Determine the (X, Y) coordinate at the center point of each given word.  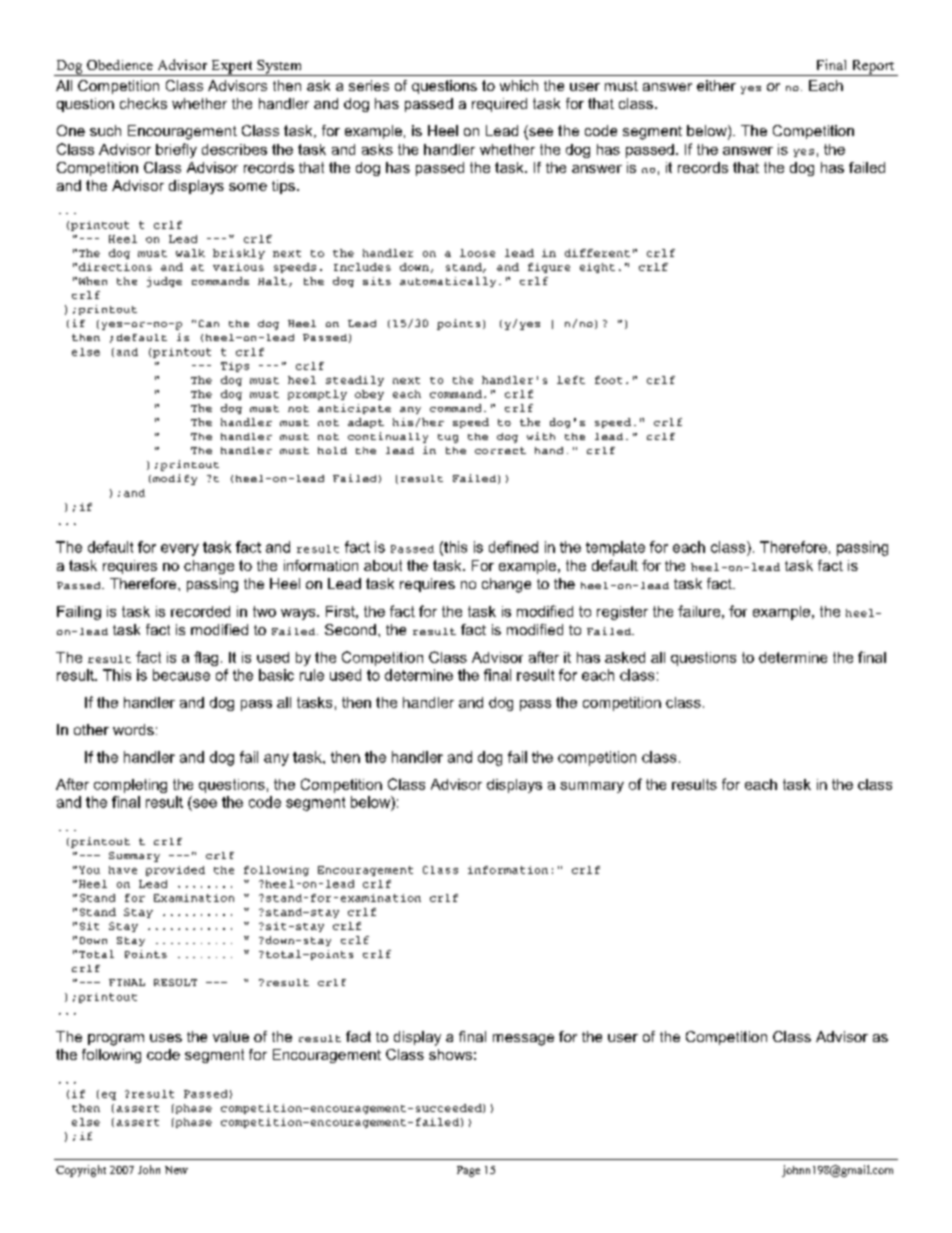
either (716, 85)
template (615, 548)
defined (513, 547)
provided (175, 871)
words (133, 729)
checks (143, 103)
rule (312, 675)
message (523, 1040)
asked (625, 657)
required (499, 105)
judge (164, 282)
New (176, 1170)
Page (468, 1171)
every (180, 550)
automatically (448, 282)
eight (597, 268)
